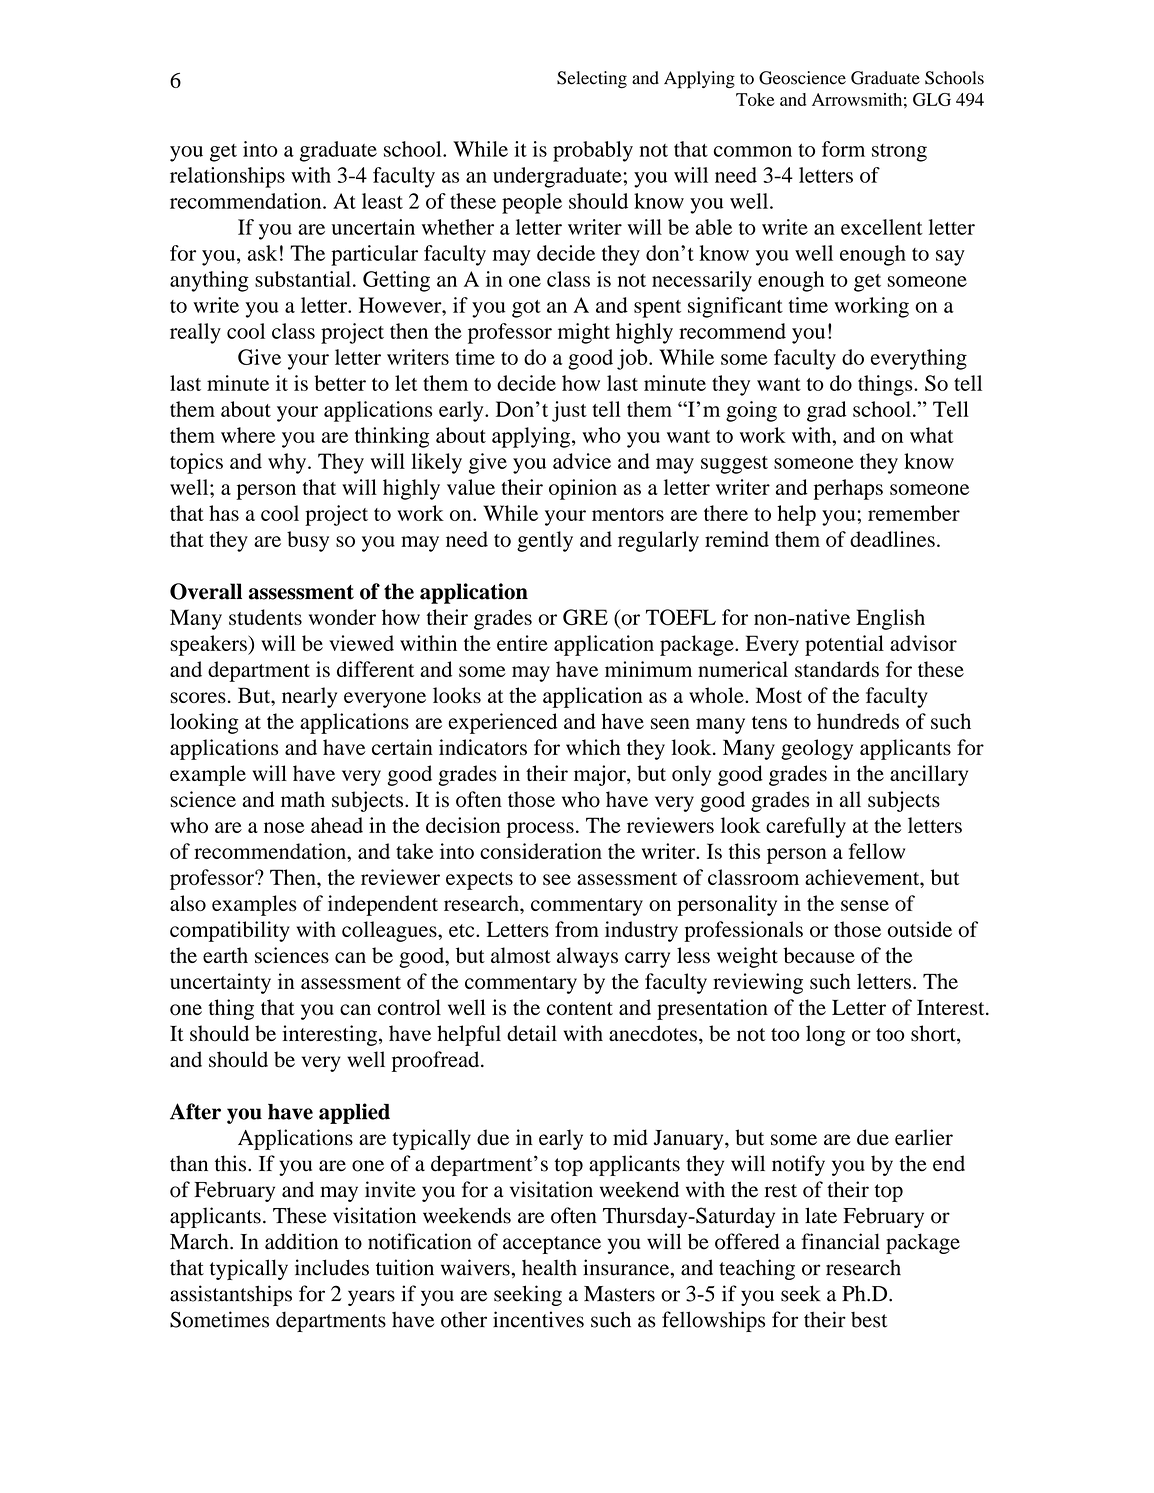 Image resolution: width=1154 pixels, height=1493 pixels. What do you see at coordinates (819, 955) in the image?
I see `because` at bounding box center [819, 955].
